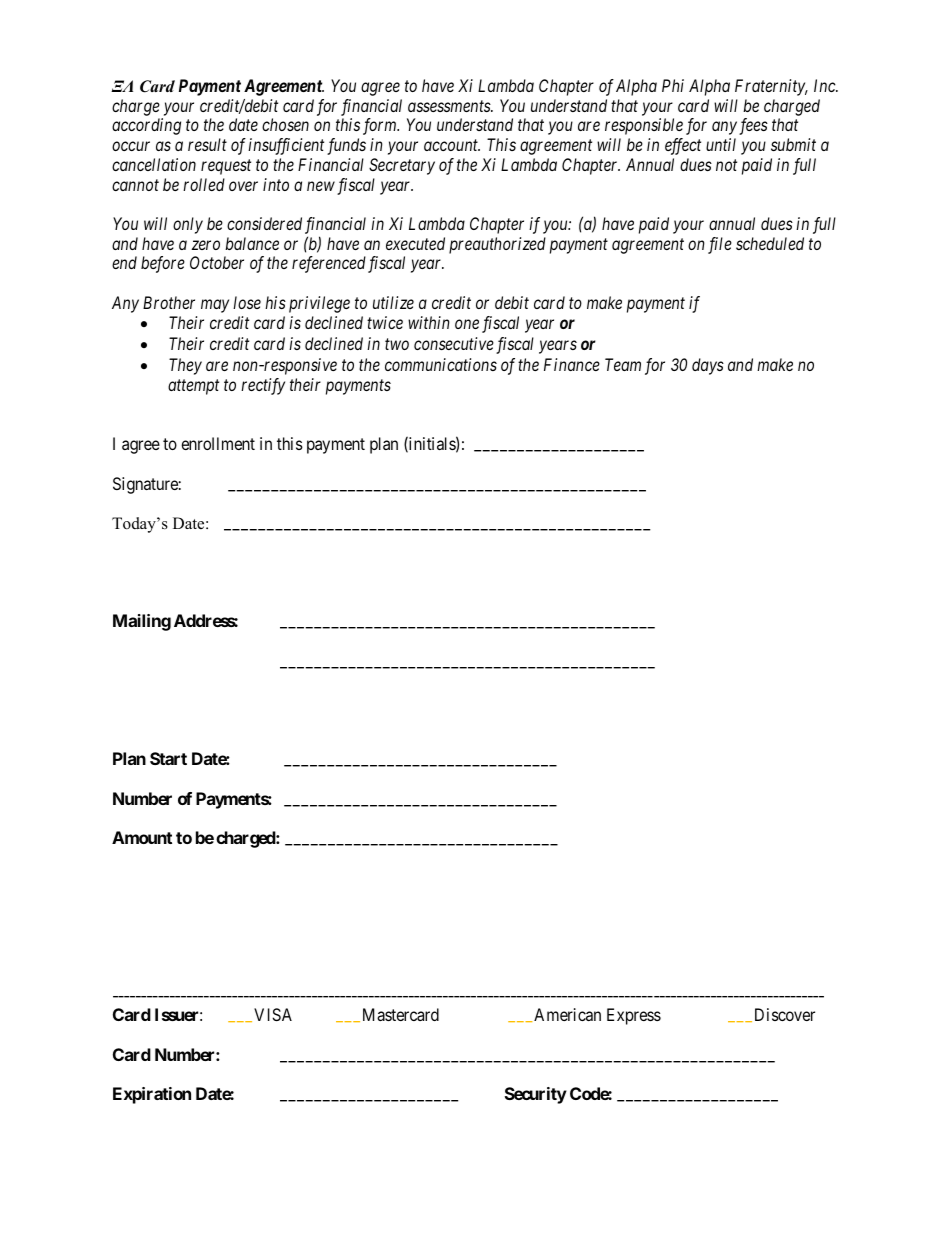  Describe the element at coordinates (152, 1095) in the page. I see `Expiration` at that location.
